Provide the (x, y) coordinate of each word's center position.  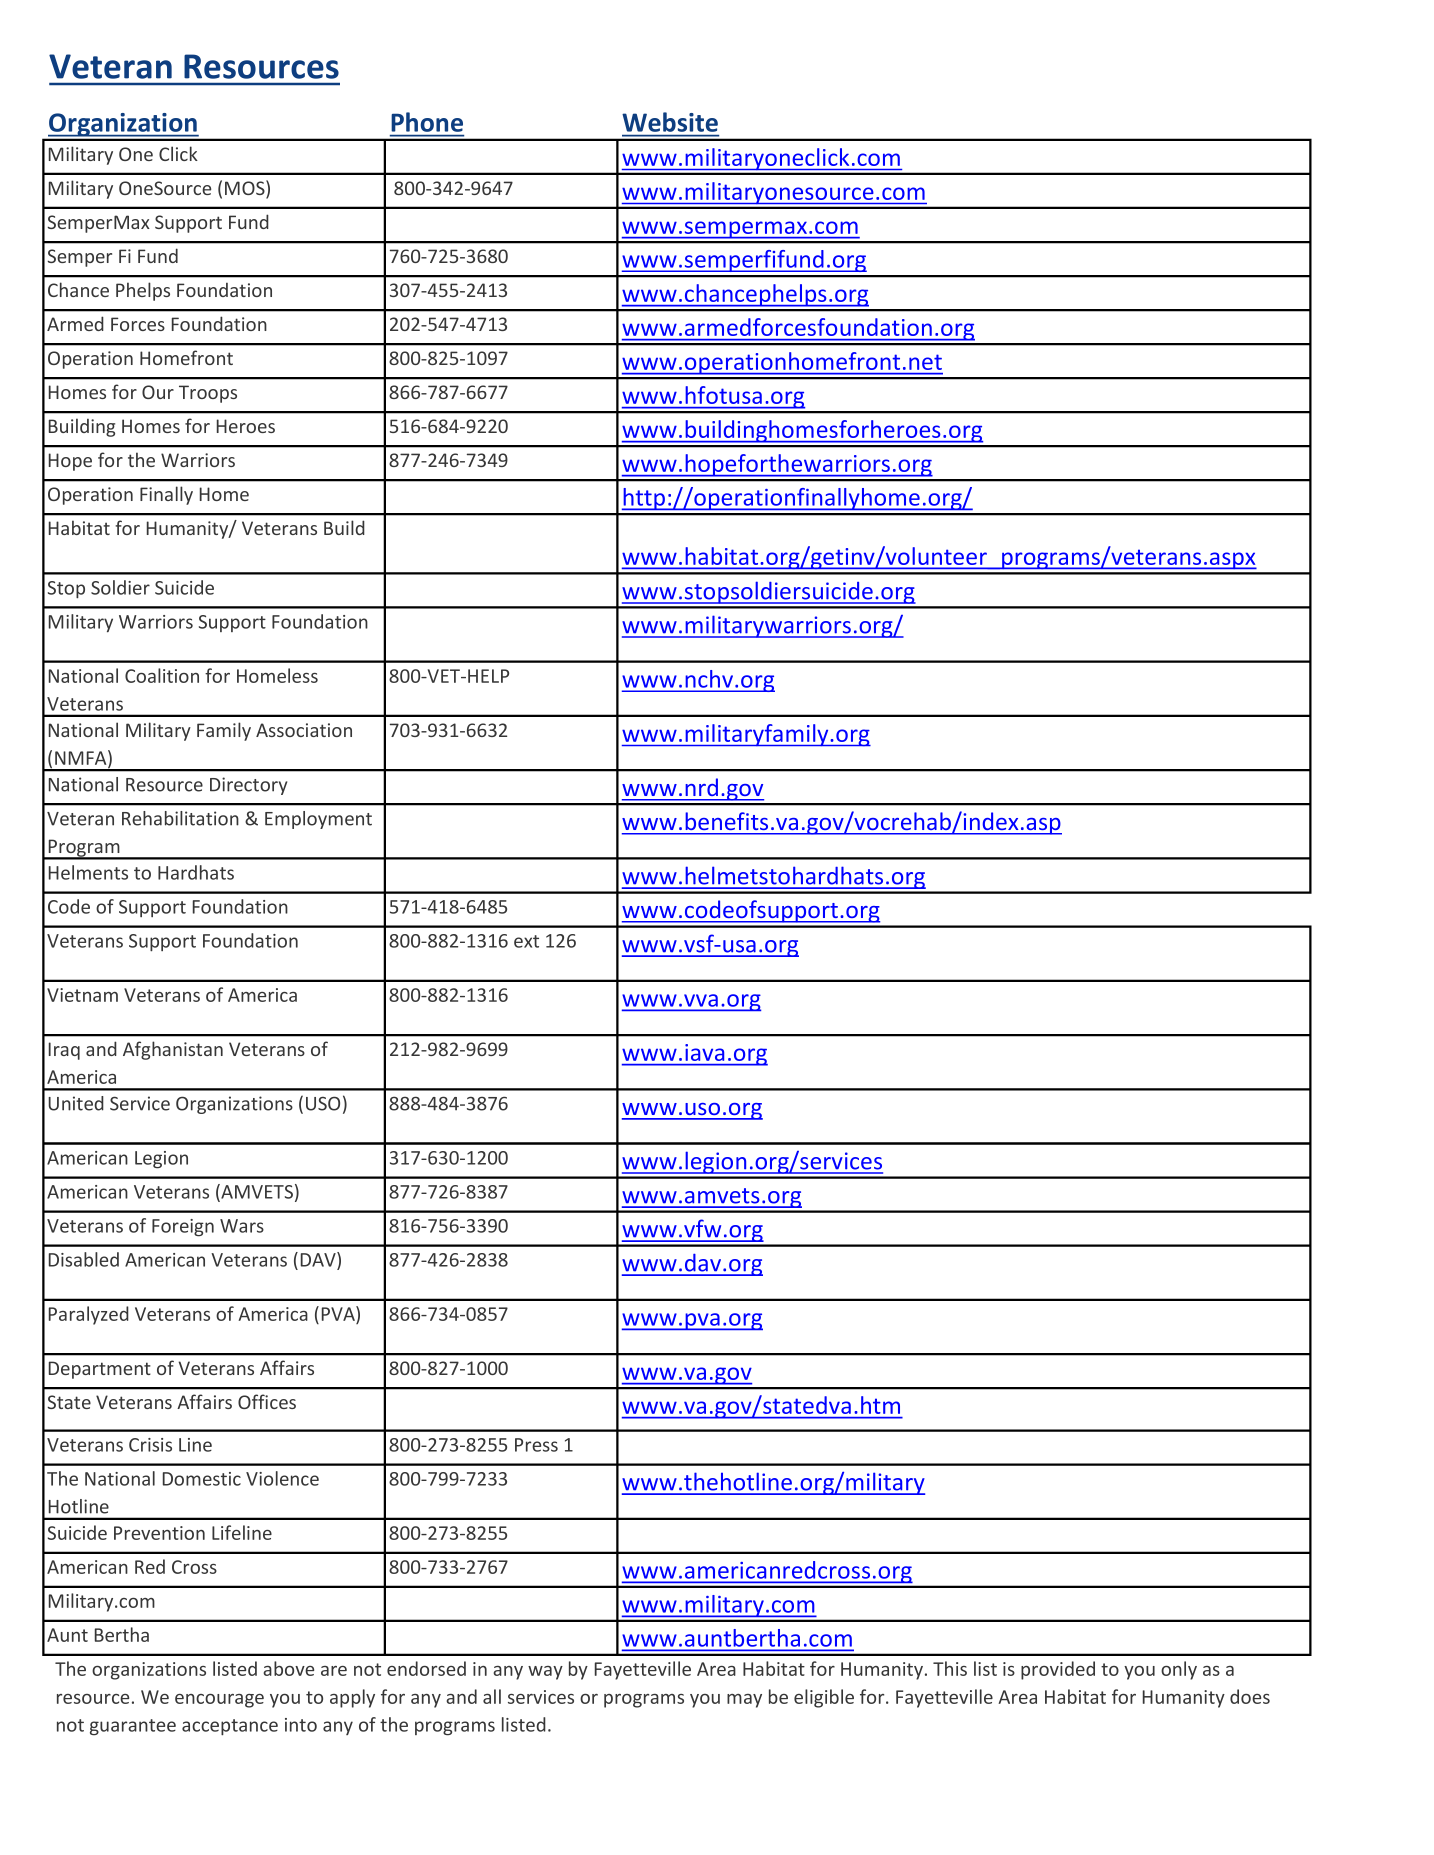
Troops (208, 394)
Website (670, 122)
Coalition (162, 675)
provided (1058, 1670)
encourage (219, 1701)
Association (304, 730)
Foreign (183, 1228)
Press (536, 1445)
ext (526, 941)
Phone (427, 122)
